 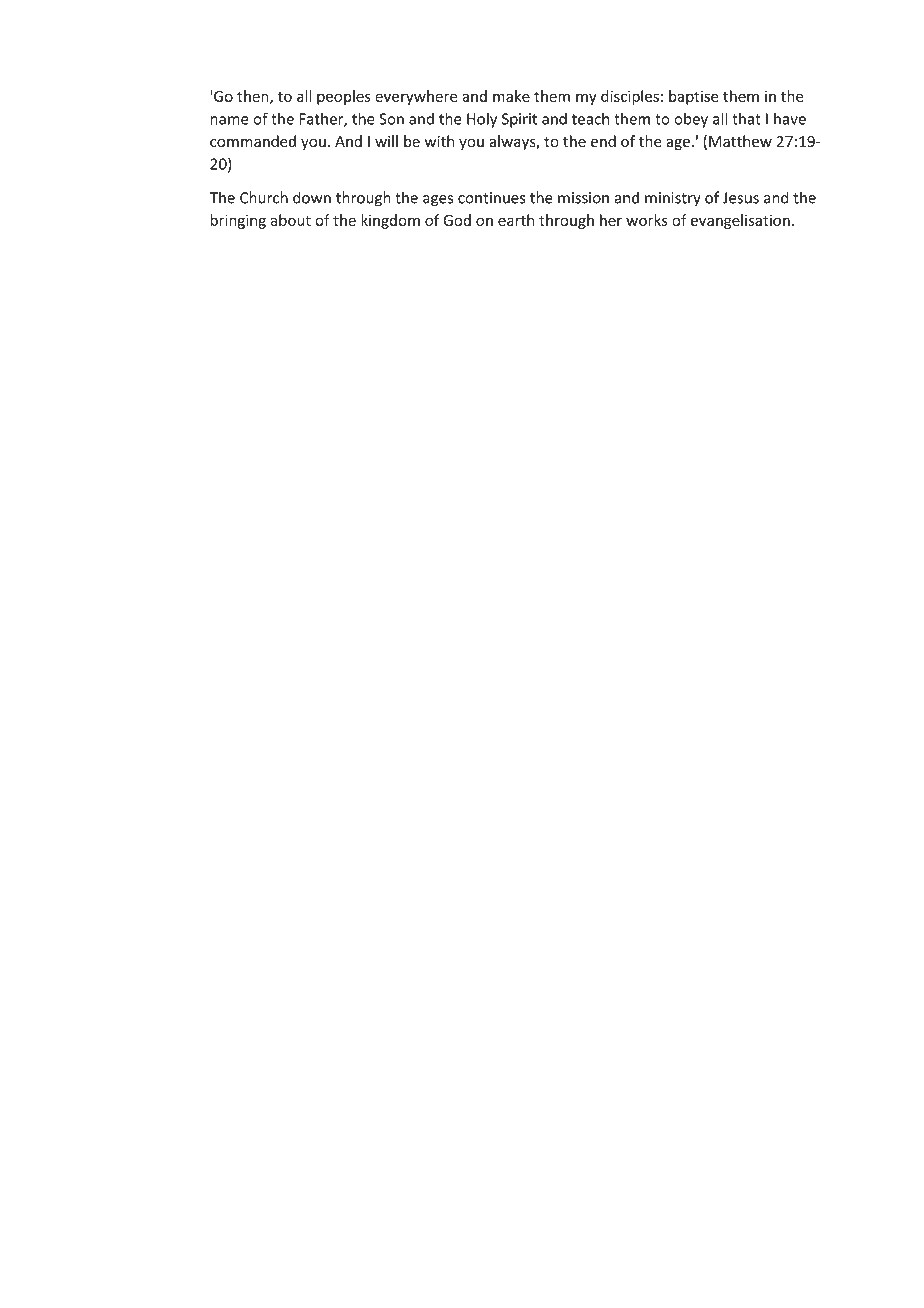 What do you see at coordinates (253, 141) in the screenshot?
I see `commanded` at bounding box center [253, 141].
